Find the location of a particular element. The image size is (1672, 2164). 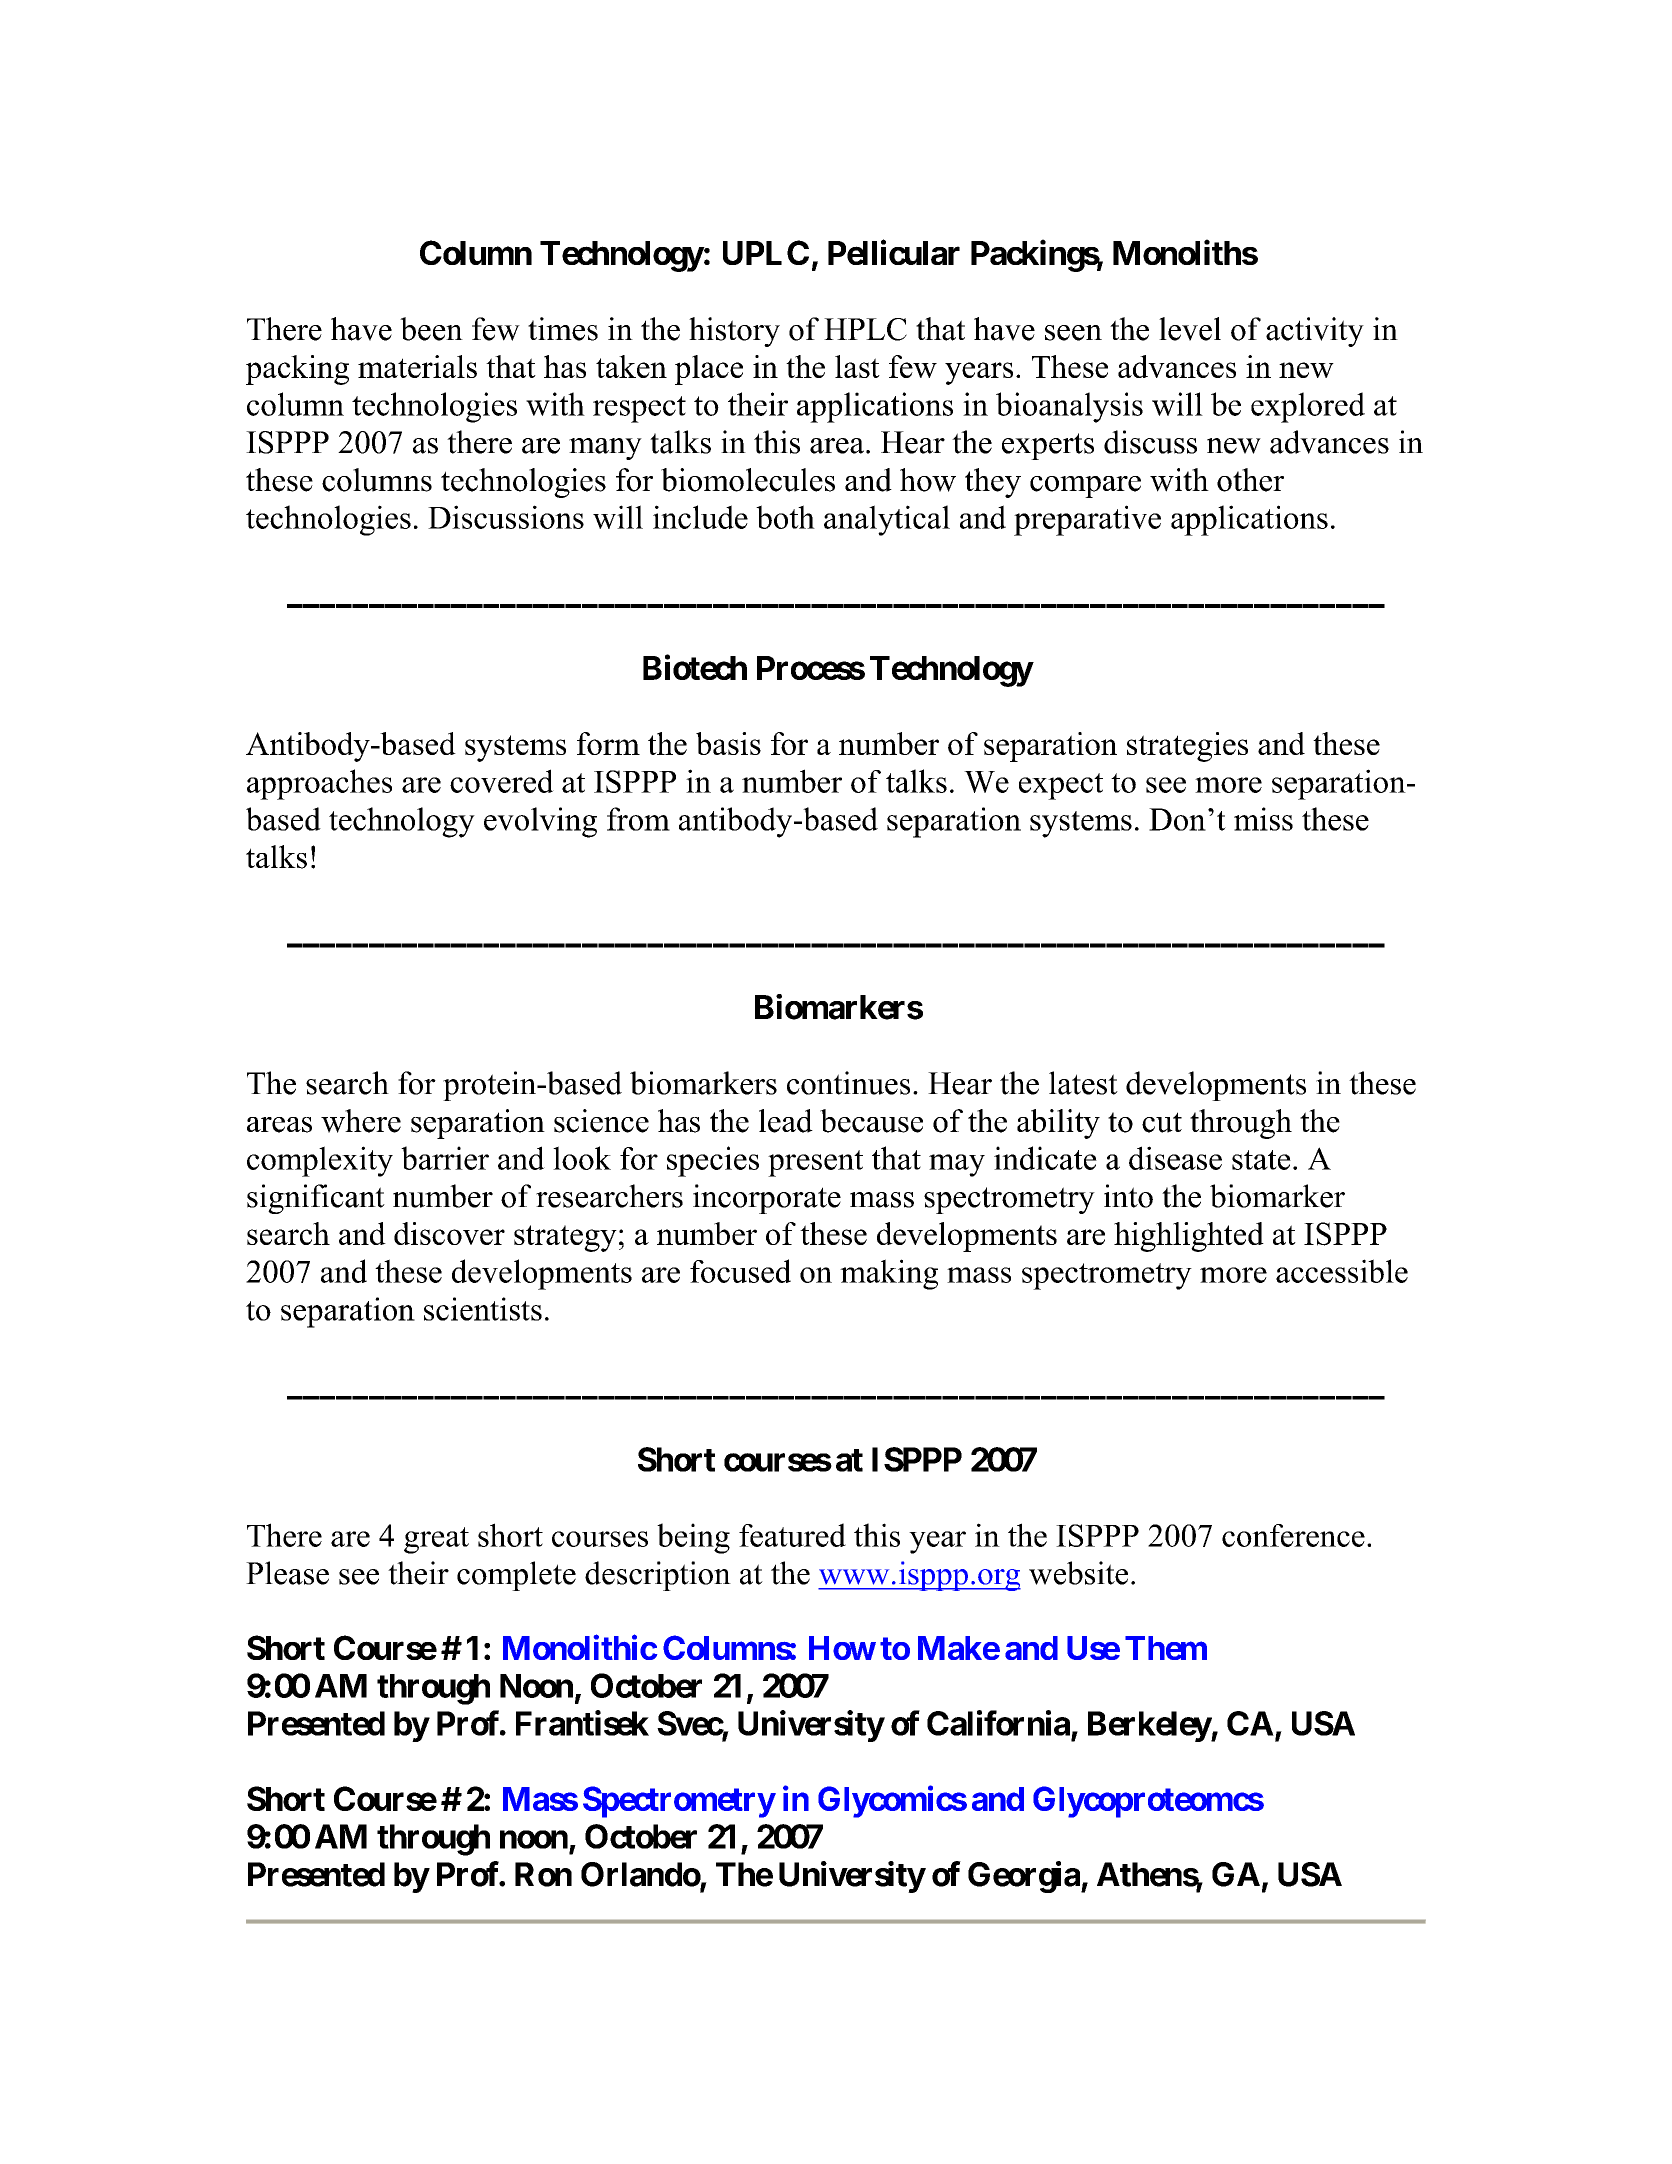

cut is located at coordinates (1162, 1122).
